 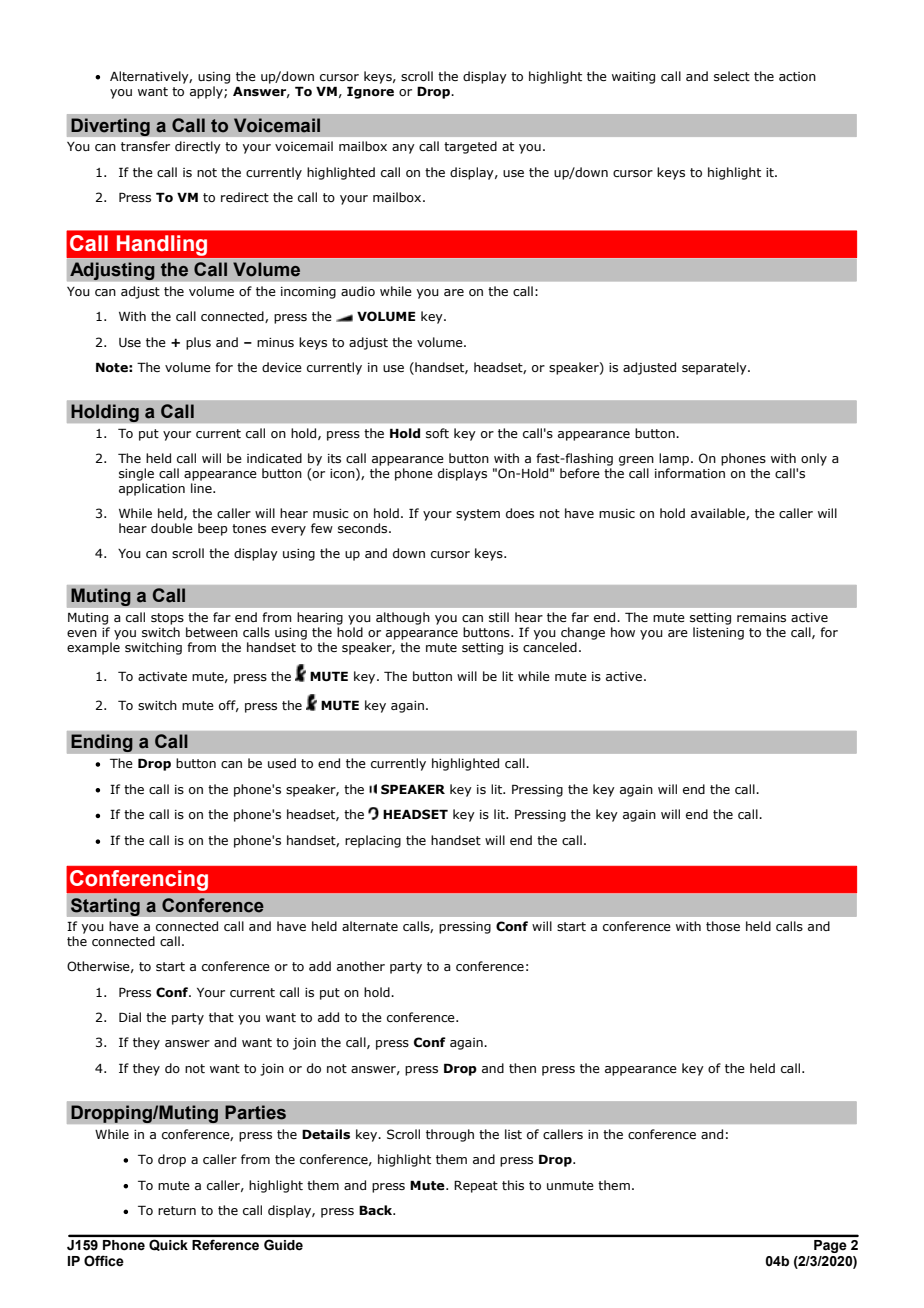 I want to click on those, so click(x=723, y=926).
